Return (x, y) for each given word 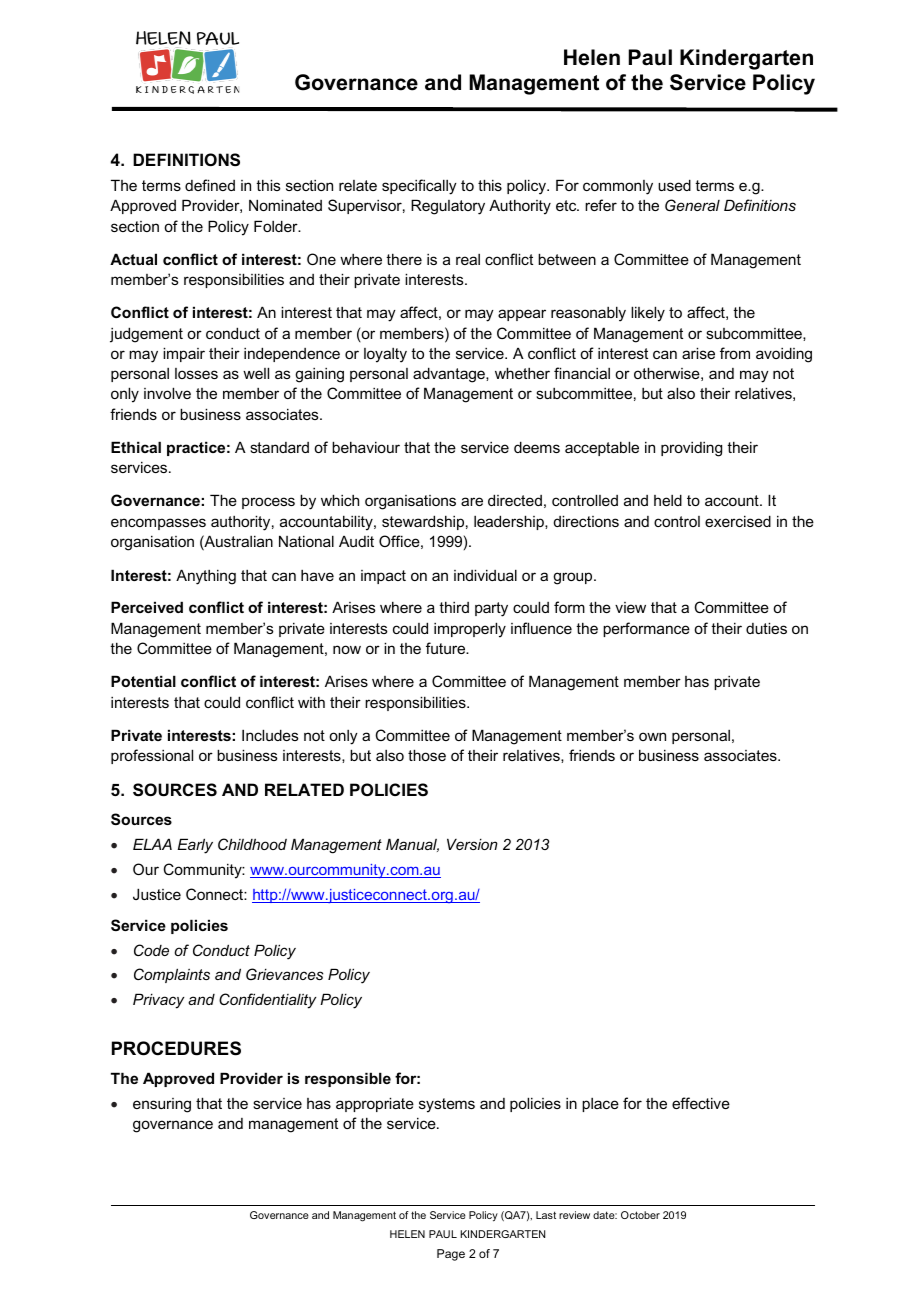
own (652, 736)
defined (210, 185)
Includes (270, 735)
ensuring (162, 1105)
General (692, 205)
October (640, 1215)
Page (451, 1255)
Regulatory (448, 207)
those (427, 755)
